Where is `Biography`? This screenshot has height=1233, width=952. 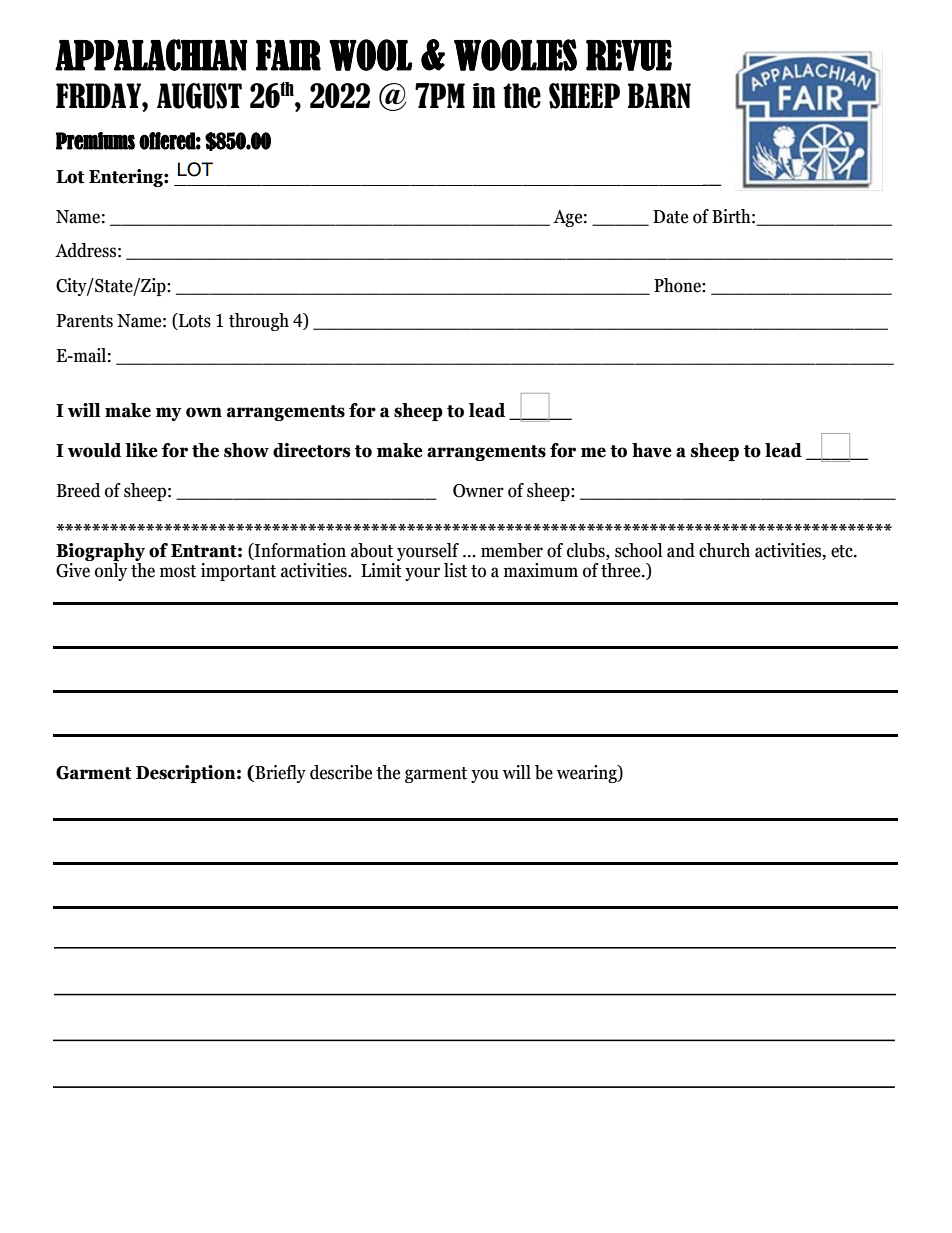
Biography is located at coordinates (100, 553).
